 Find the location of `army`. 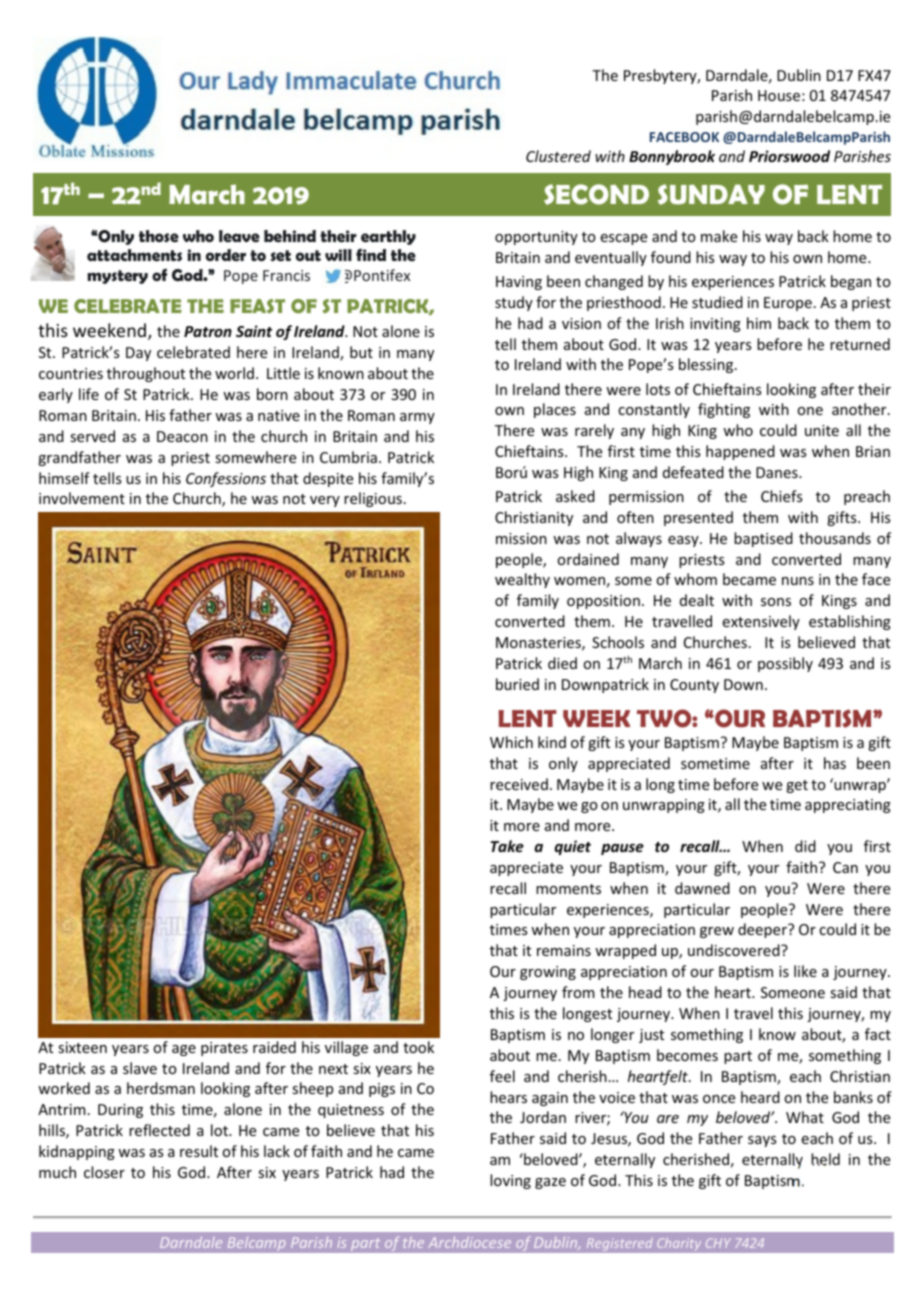

army is located at coordinates (417, 418).
